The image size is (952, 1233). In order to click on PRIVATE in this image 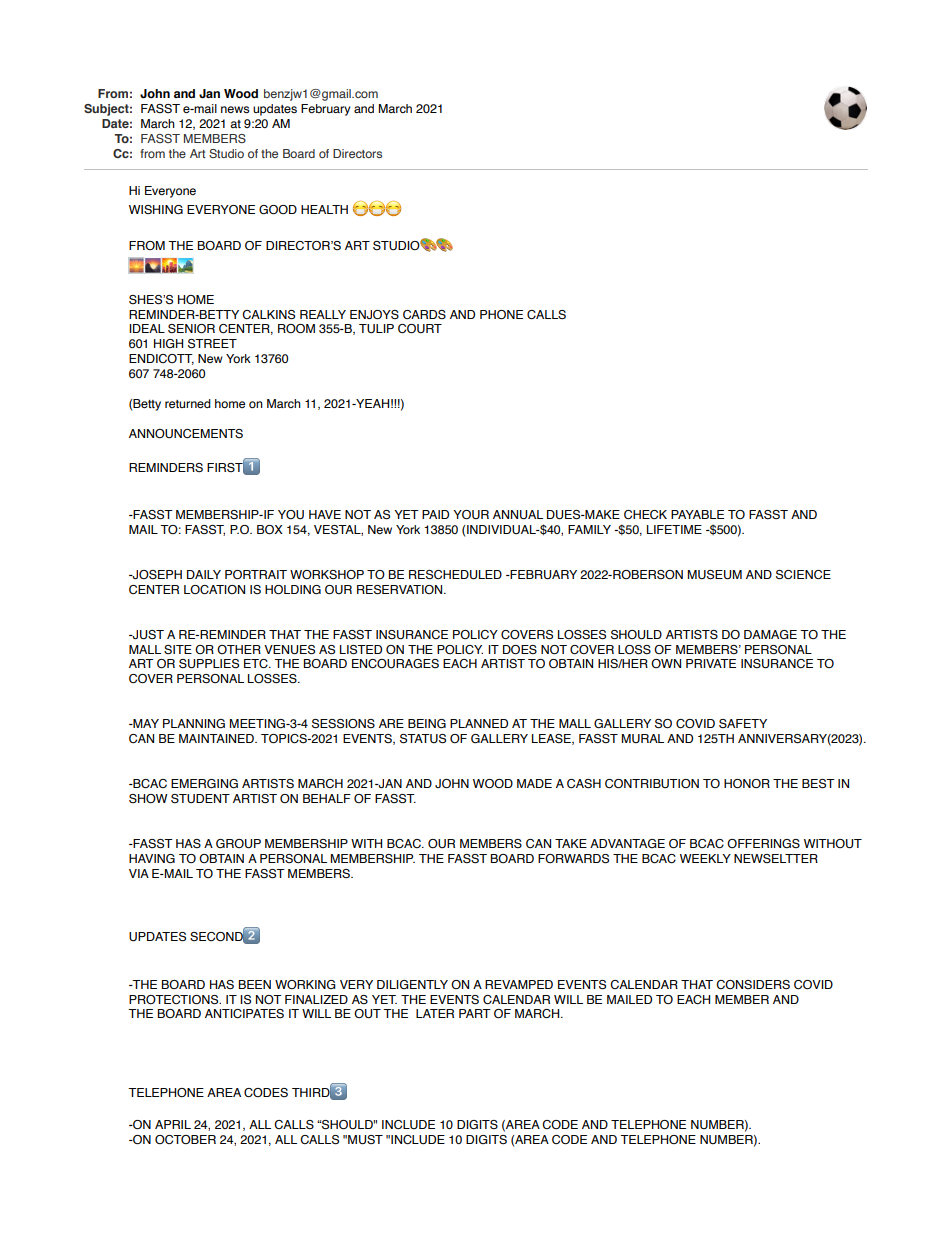, I will do `click(711, 663)`.
